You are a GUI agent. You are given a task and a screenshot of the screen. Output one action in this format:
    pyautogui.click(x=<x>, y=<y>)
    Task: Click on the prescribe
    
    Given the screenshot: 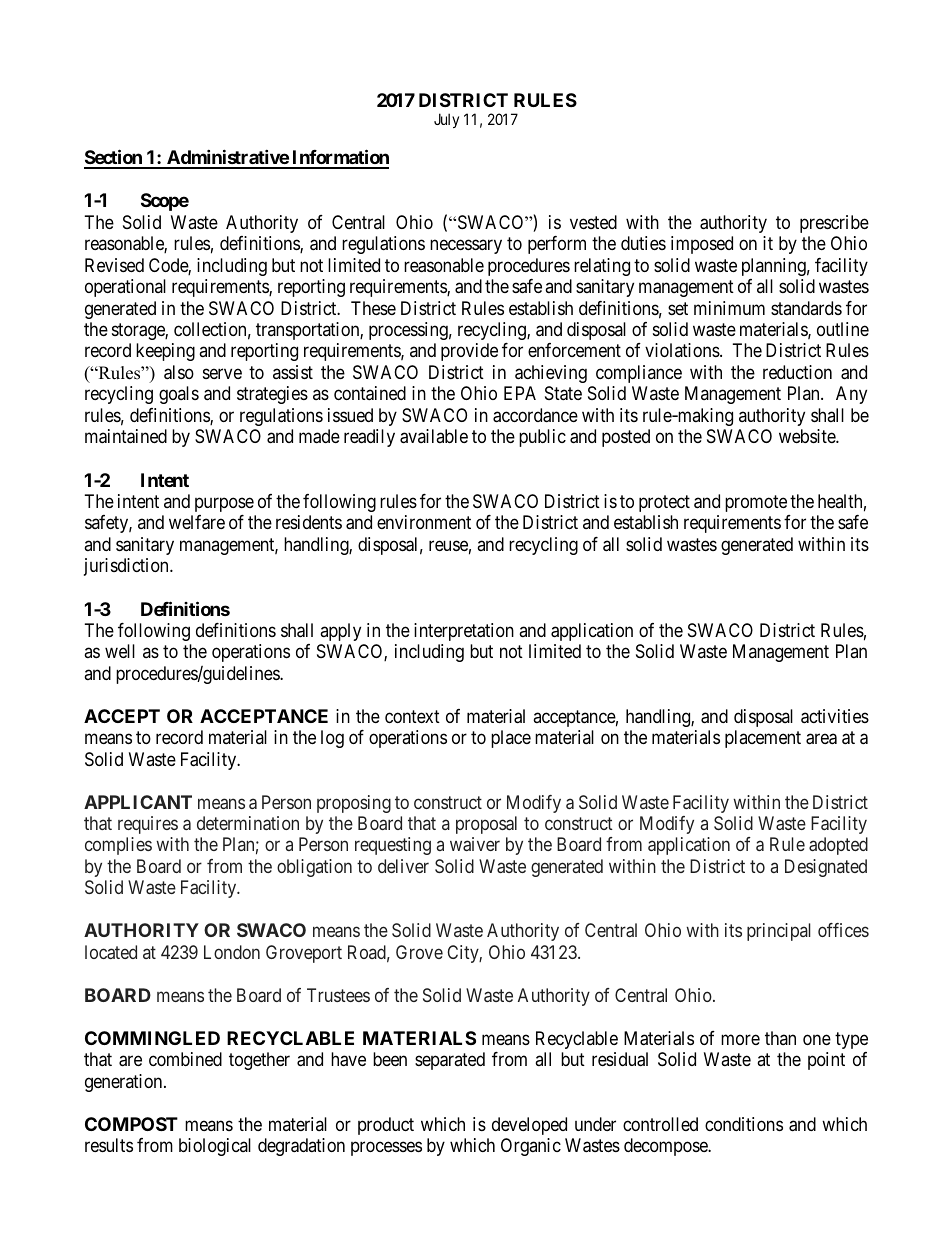 What is the action you would take?
    pyautogui.click(x=834, y=224)
